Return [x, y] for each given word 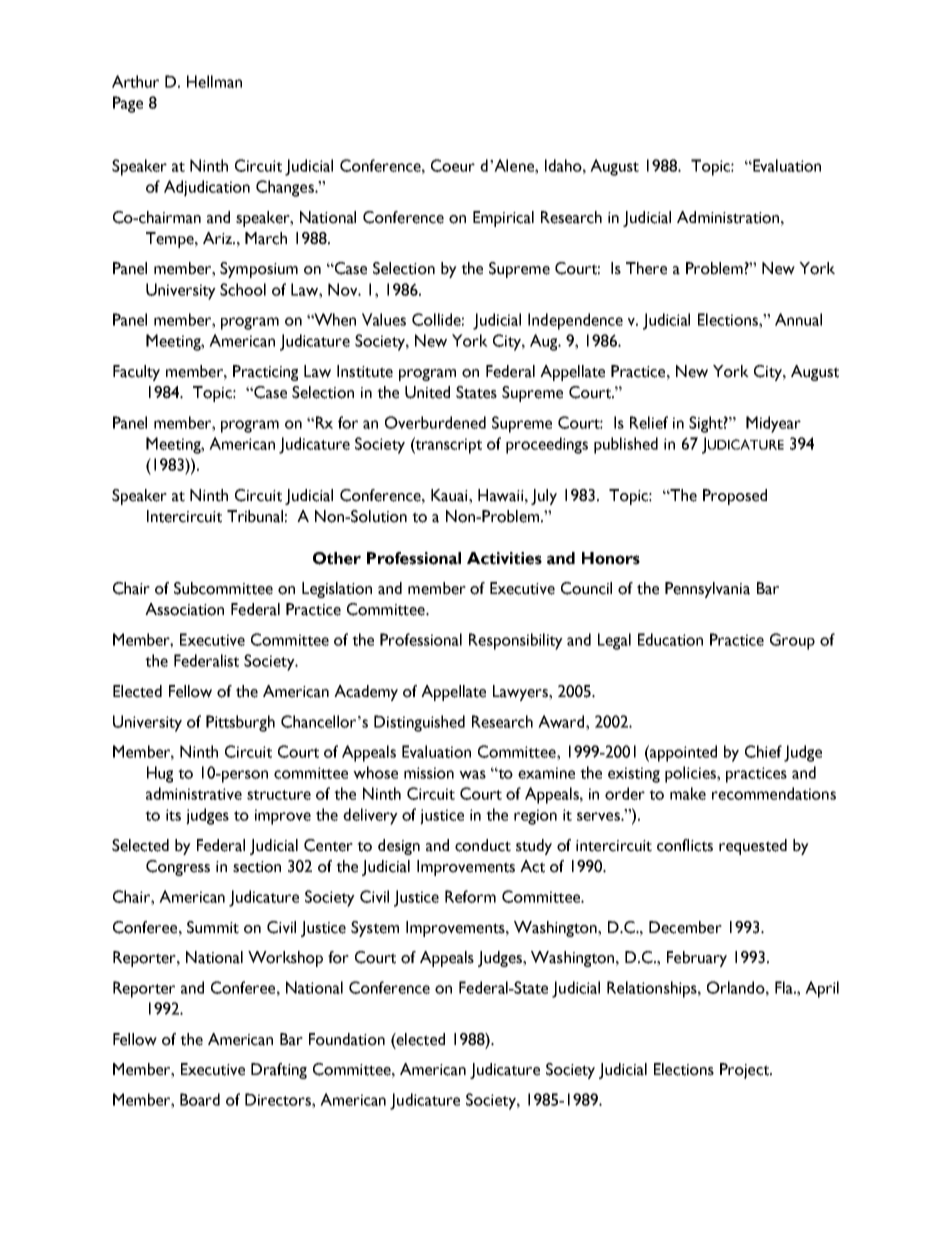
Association [184, 609]
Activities [504, 558]
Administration [729, 217]
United [427, 392]
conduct [483, 845]
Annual [798, 319]
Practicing [265, 373]
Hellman [214, 81]
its [173, 815]
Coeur [453, 165]
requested [753, 847]
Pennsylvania [707, 590]
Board [200, 1099]
